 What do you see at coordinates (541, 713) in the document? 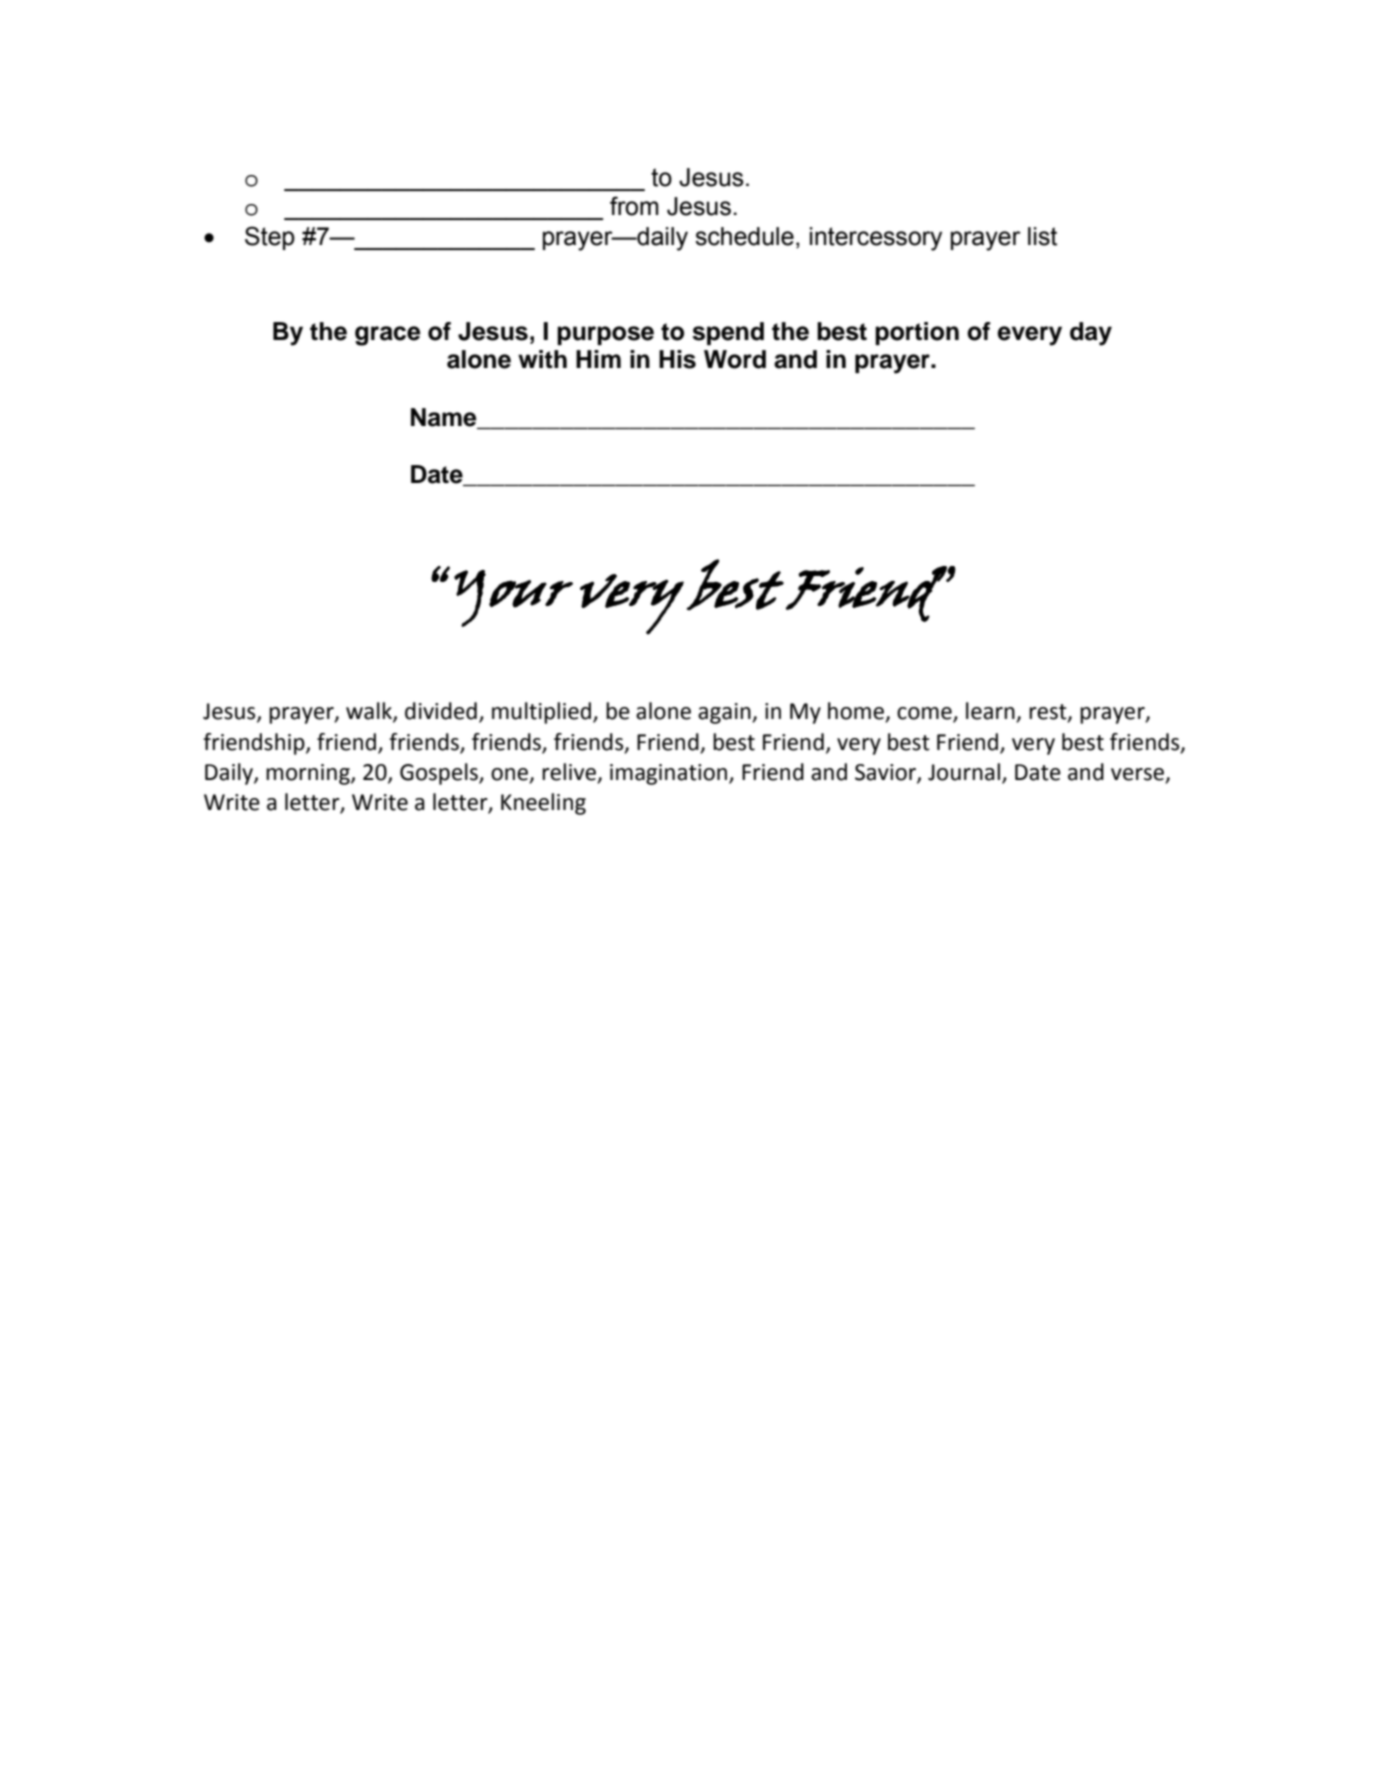
I see `multiplied` at bounding box center [541, 713].
